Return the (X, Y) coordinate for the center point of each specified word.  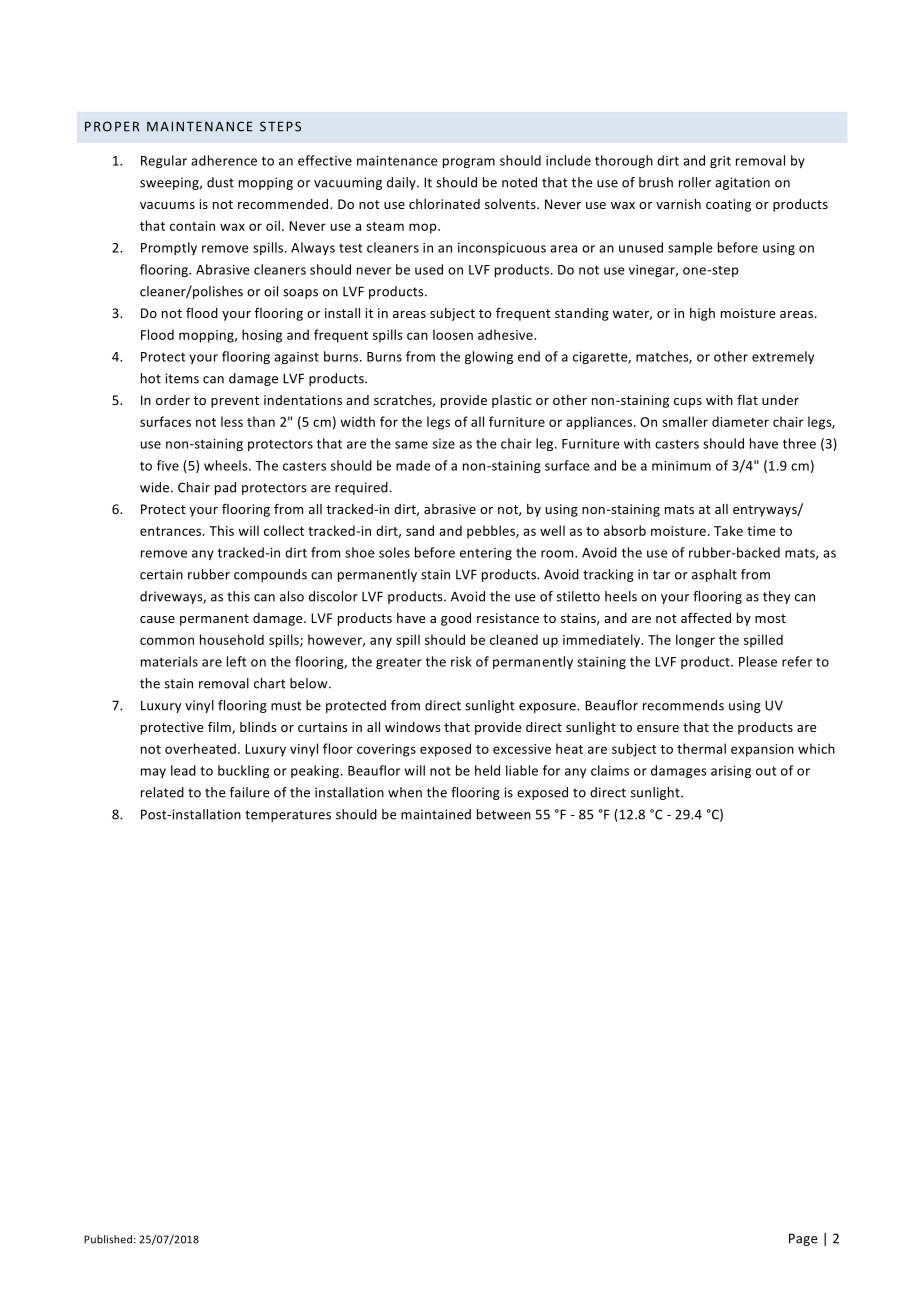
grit (720, 162)
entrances (172, 531)
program (469, 163)
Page (803, 1239)
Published (108, 1239)
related (162, 792)
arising (731, 772)
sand (420, 530)
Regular (164, 161)
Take (728, 530)
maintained (436, 814)
